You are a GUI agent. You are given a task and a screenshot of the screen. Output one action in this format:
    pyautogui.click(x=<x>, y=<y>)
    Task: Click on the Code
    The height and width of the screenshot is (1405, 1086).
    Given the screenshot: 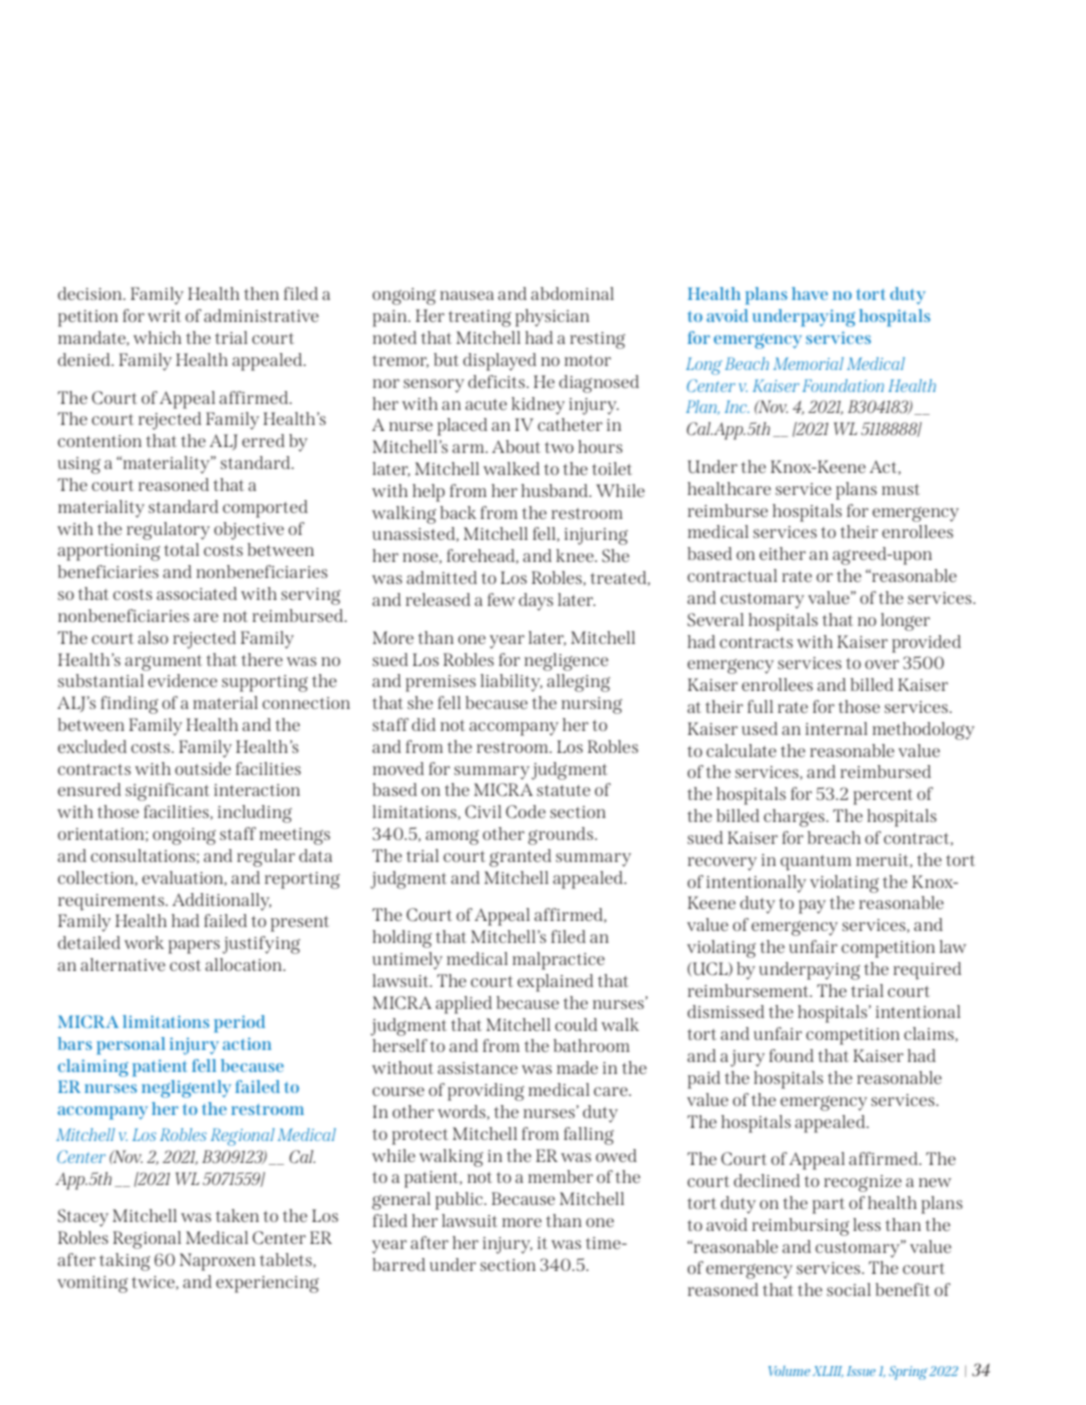 What is the action you would take?
    pyautogui.click(x=526, y=812)
